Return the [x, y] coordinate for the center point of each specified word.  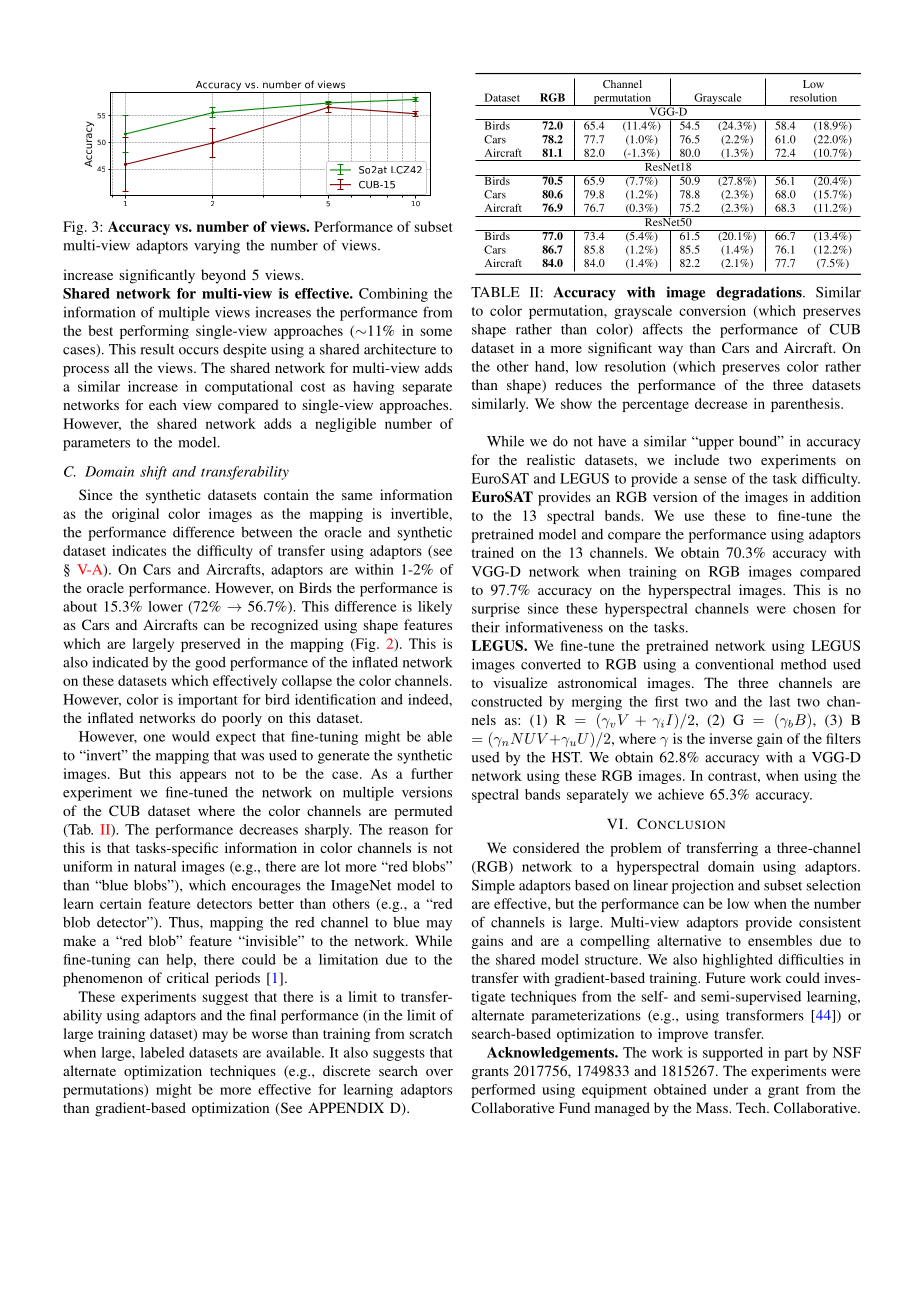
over [439, 1072]
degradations [760, 293]
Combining [393, 295]
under [730, 1089]
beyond [223, 276]
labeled [162, 1052]
